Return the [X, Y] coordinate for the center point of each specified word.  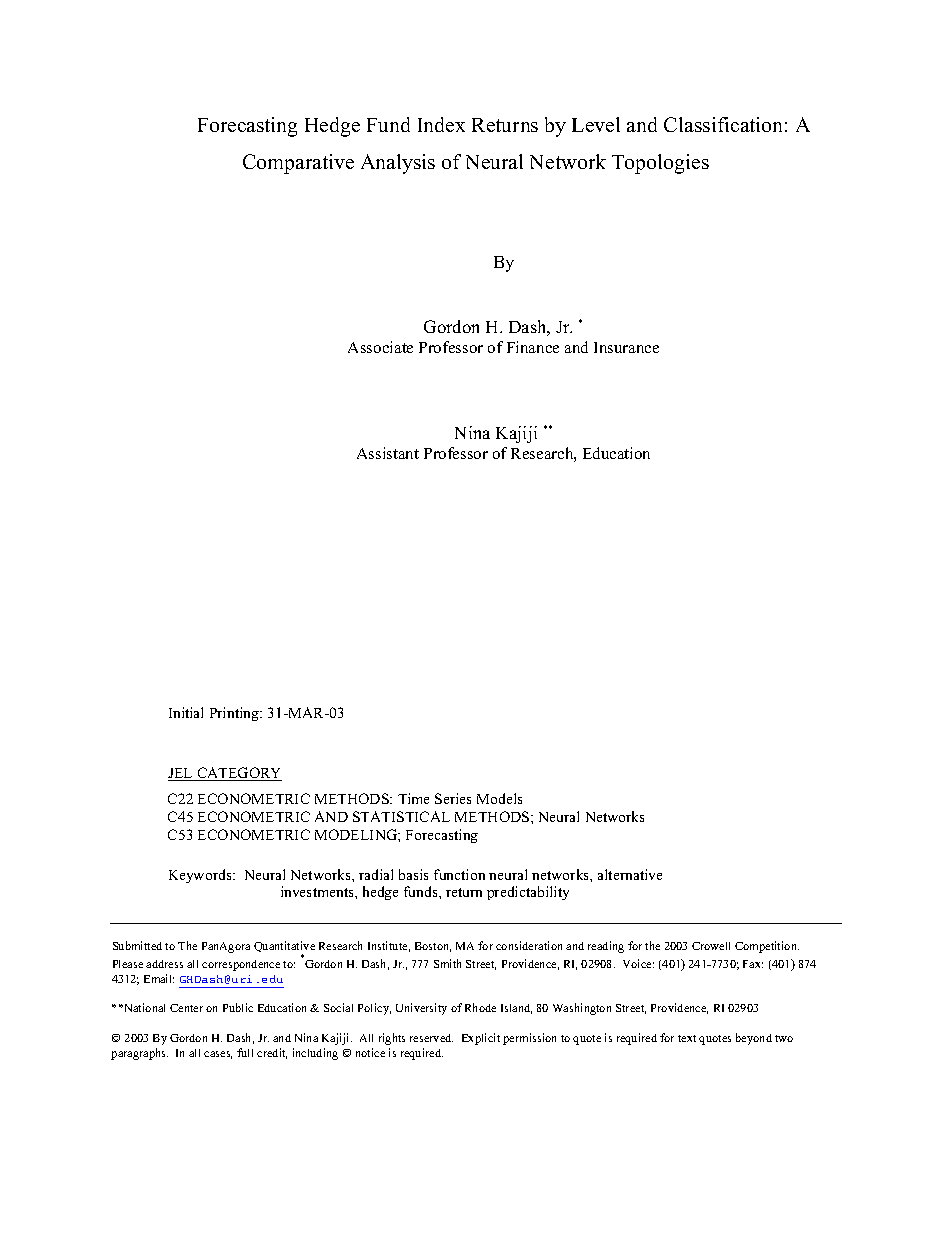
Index [441, 124]
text [687, 1038]
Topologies [660, 164]
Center [186, 1008]
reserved [431, 1038]
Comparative [298, 164]
